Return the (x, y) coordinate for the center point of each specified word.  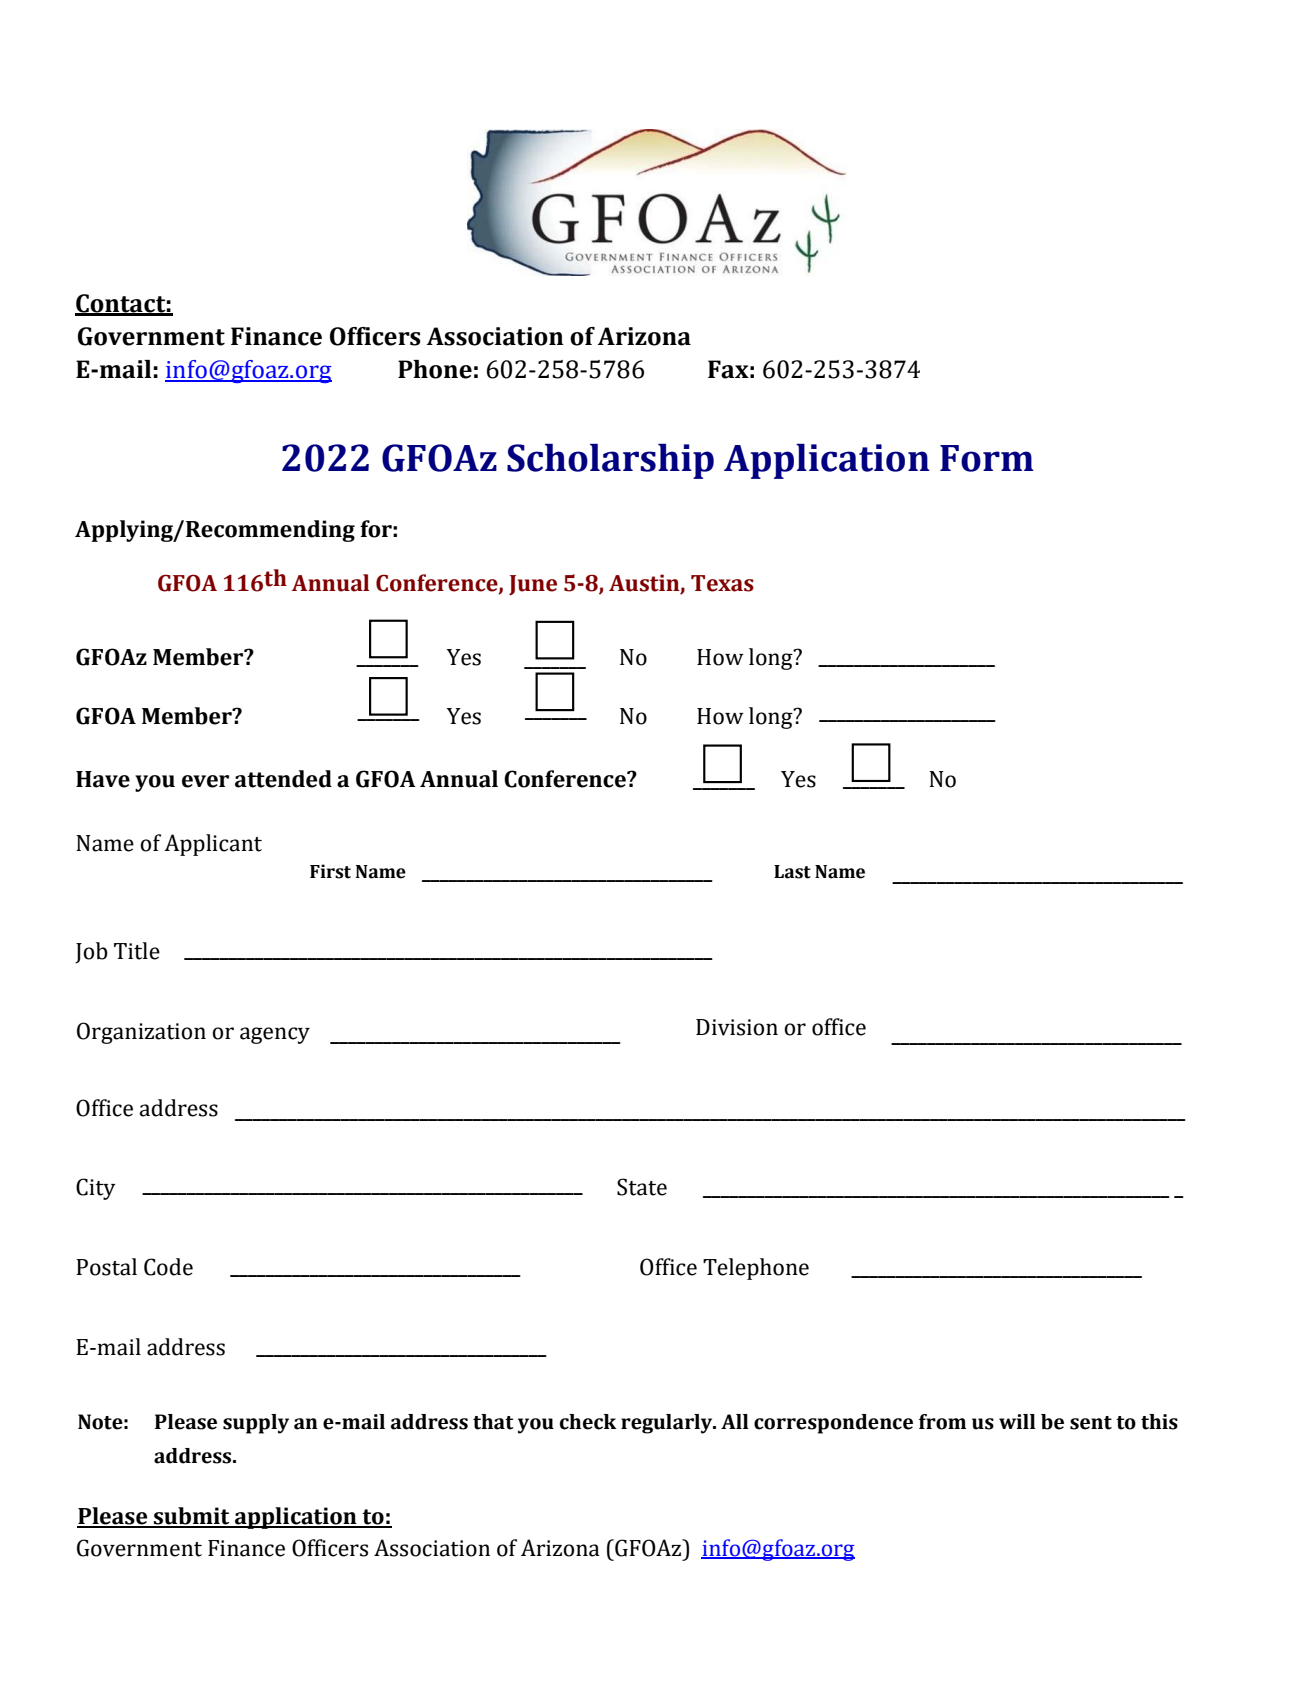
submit (192, 1517)
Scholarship (610, 461)
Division (737, 1027)
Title (137, 951)
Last (792, 872)
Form (987, 458)
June (533, 585)
